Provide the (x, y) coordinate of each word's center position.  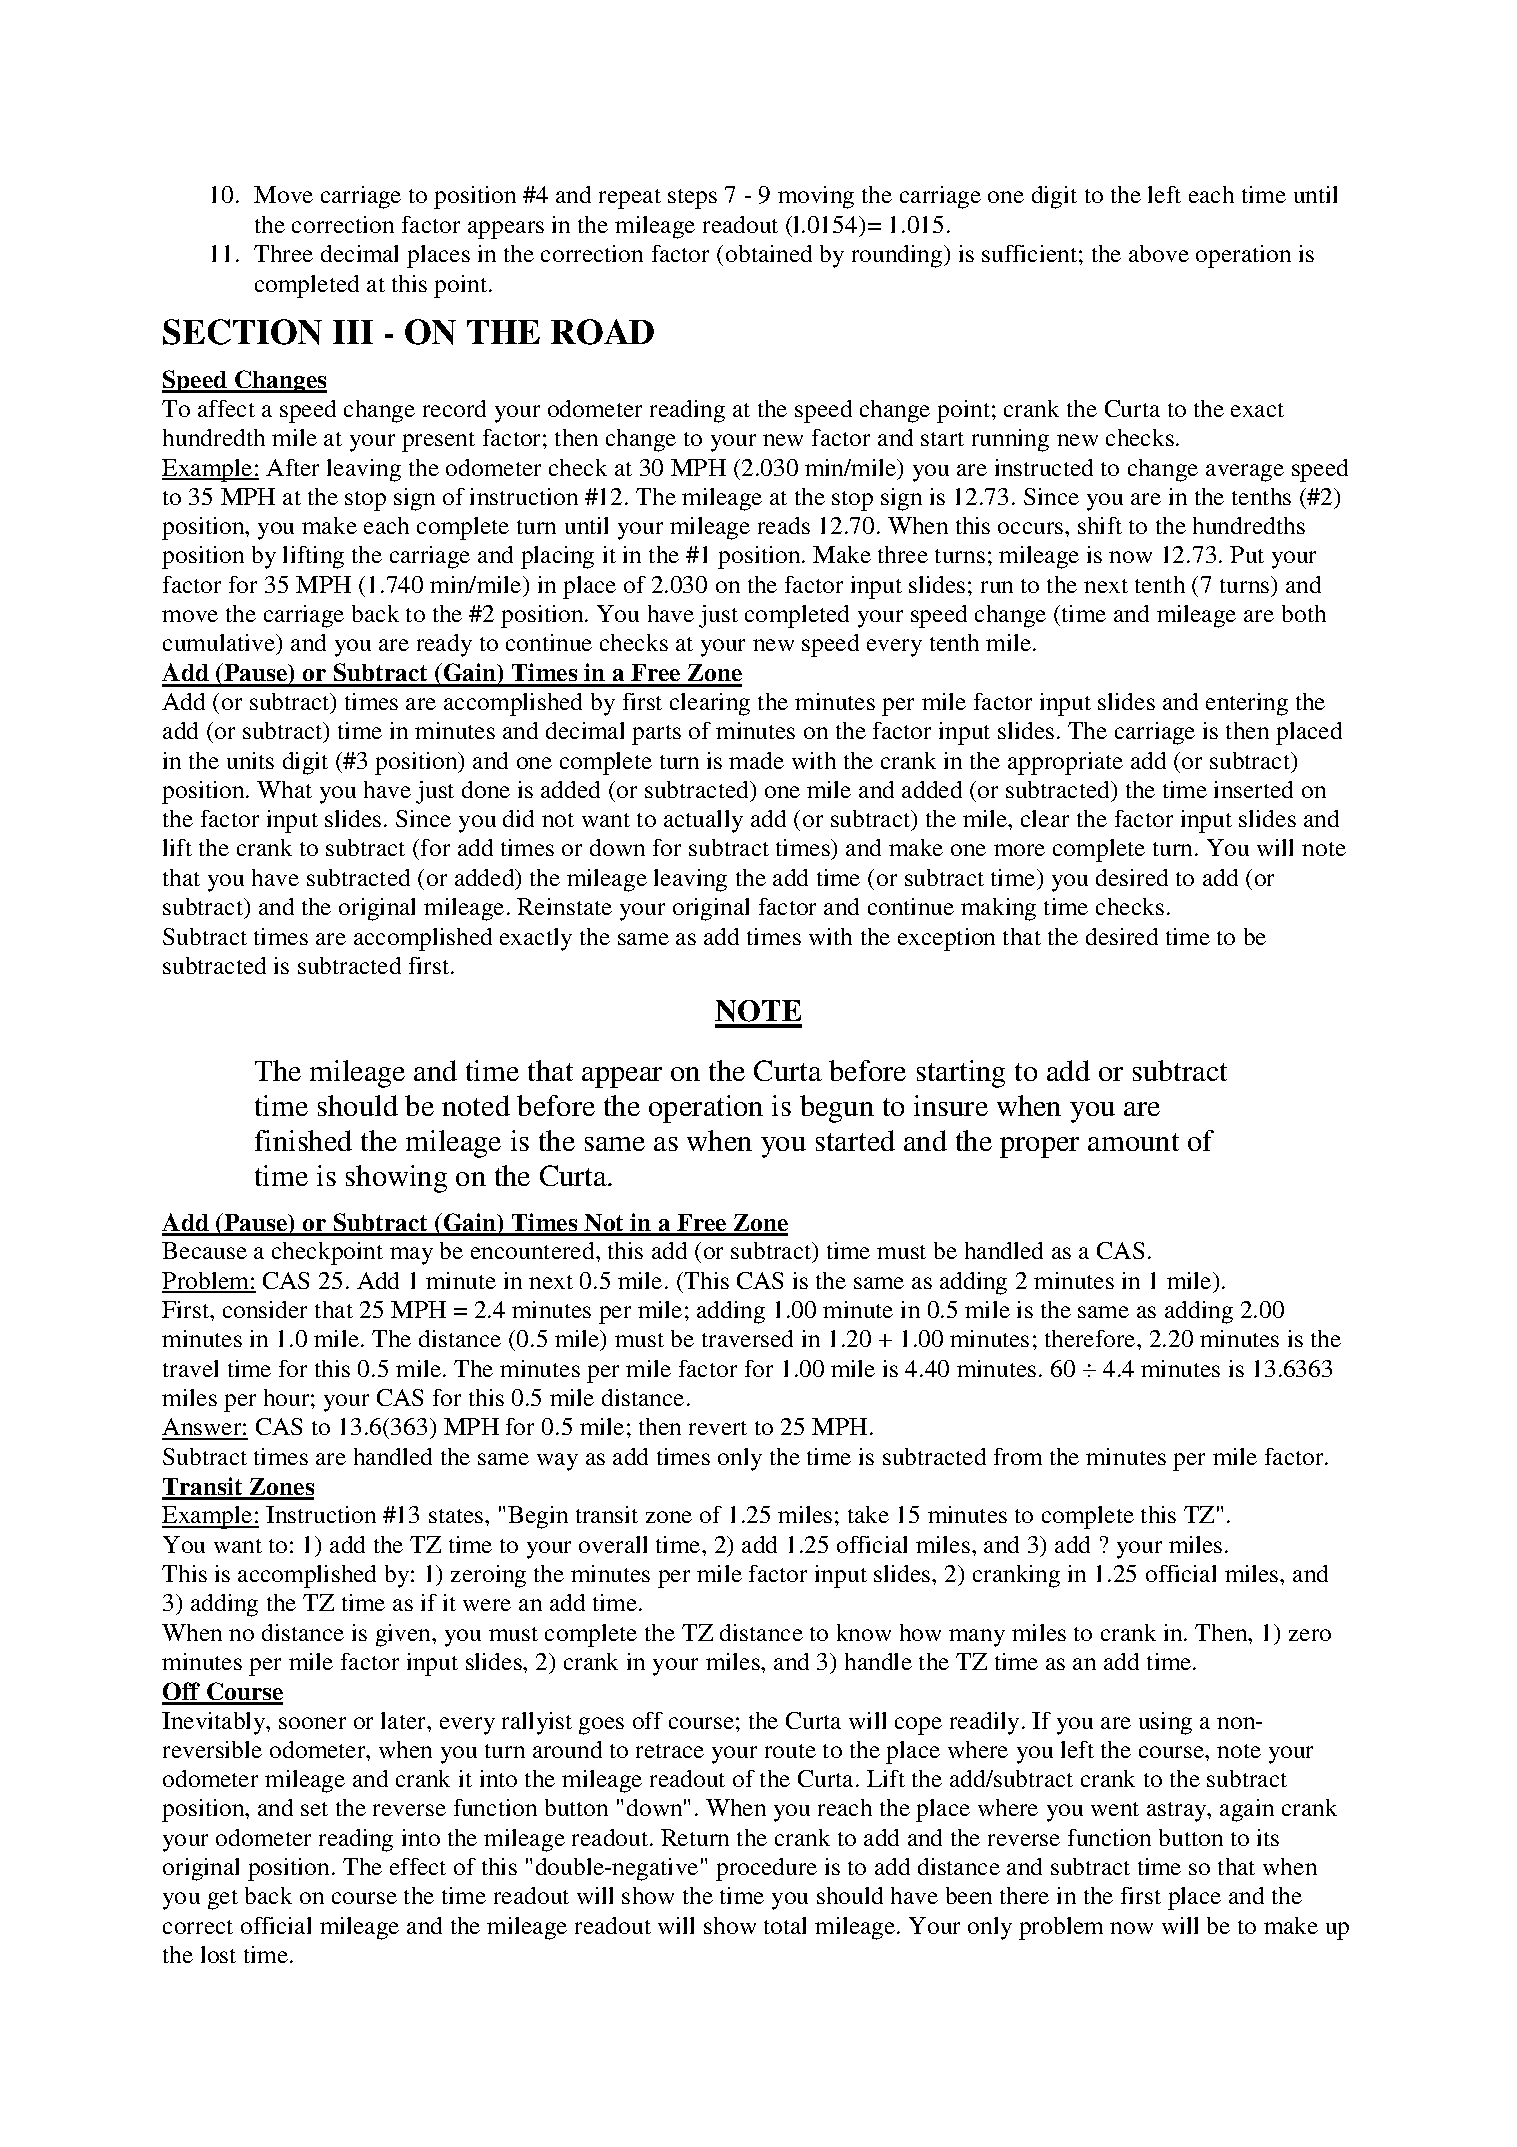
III (353, 332)
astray (1178, 1812)
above (1159, 253)
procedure (766, 1869)
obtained (769, 253)
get (223, 1900)
